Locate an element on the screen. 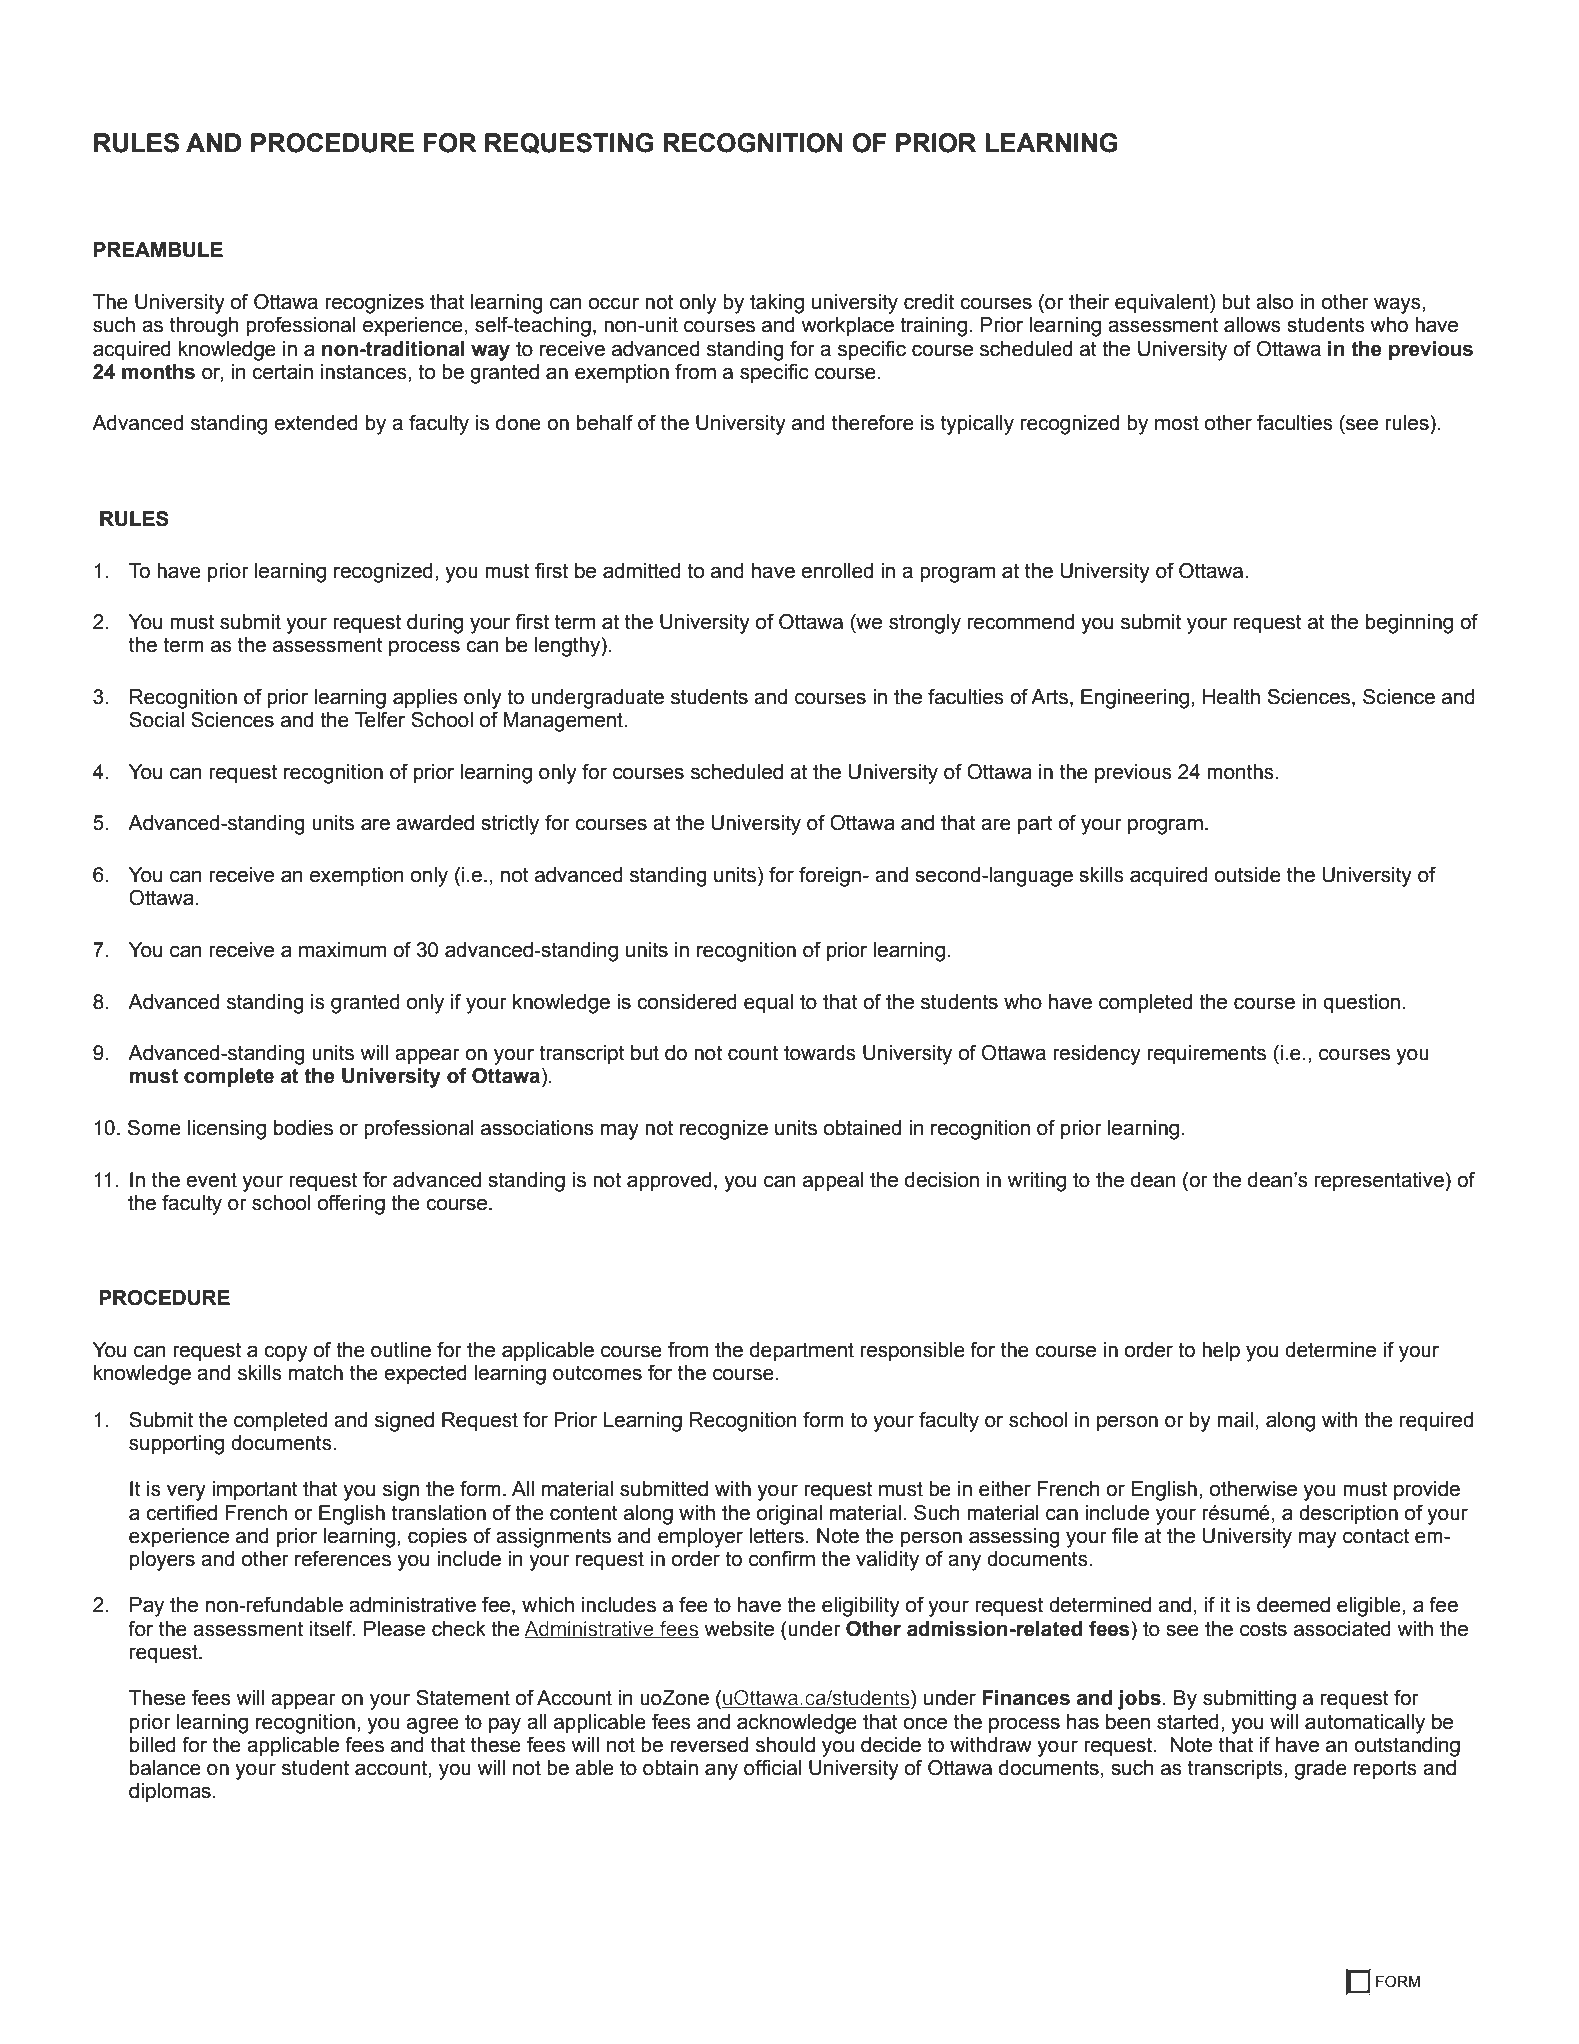  certain is located at coordinates (282, 372).
